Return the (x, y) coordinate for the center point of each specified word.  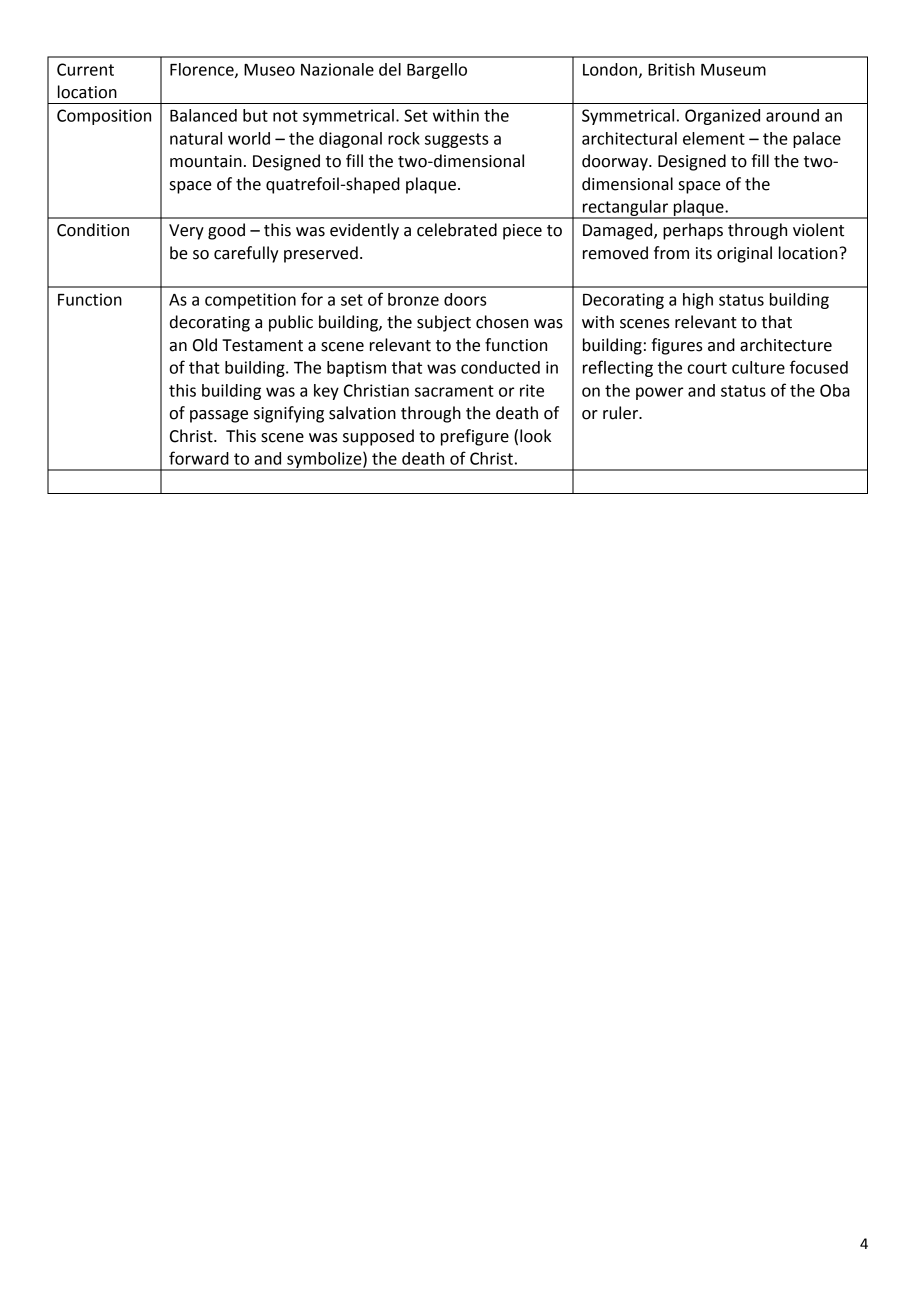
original (744, 254)
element (714, 138)
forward (199, 458)
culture (758, 367)
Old (205, 345)
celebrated (457, 230)
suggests (456, 140)
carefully (246, 254)
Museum (733, 70)
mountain (206, 161)
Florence (203, 70)
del (390, 69)
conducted (500, 367)
